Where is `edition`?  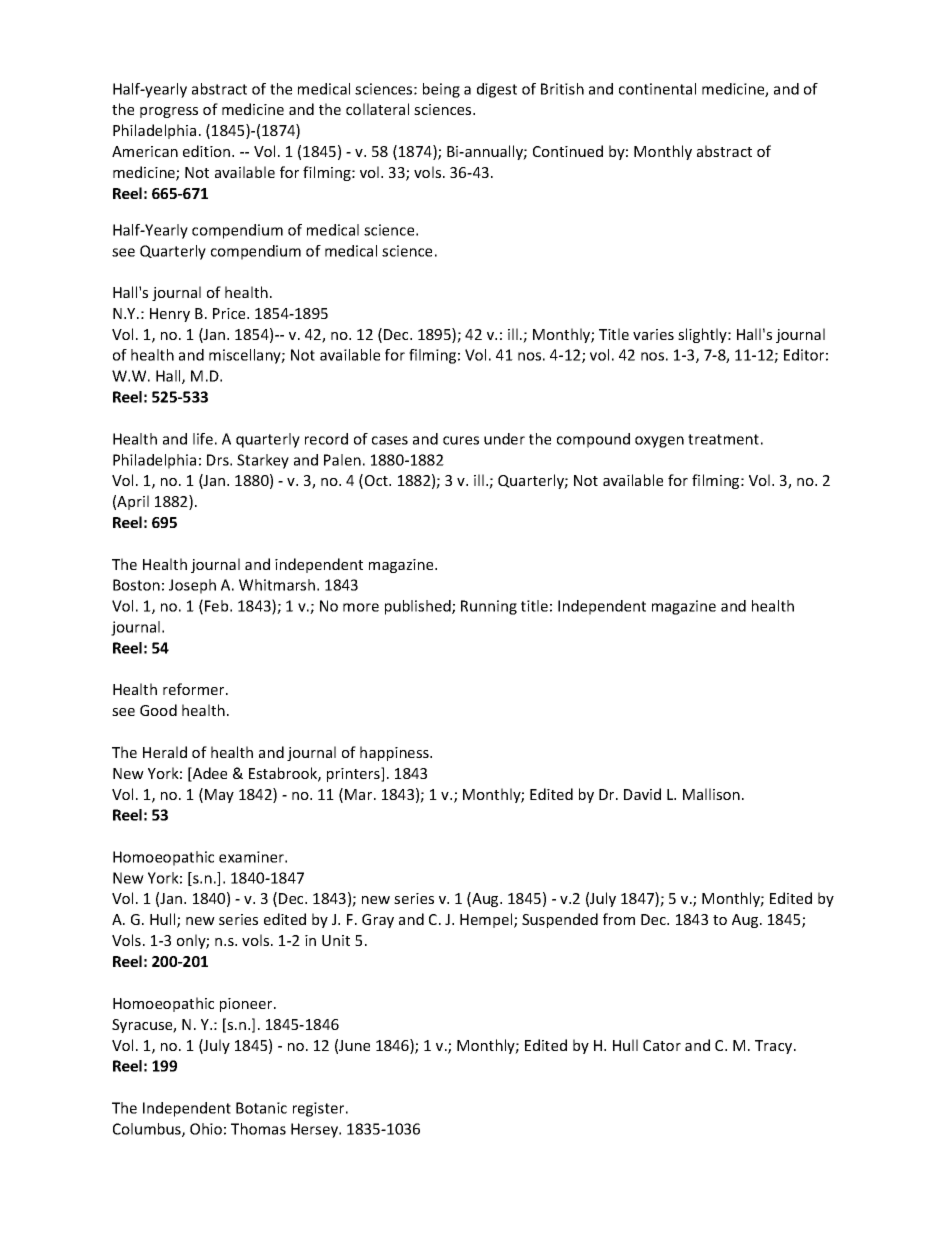
edition is located at coordinates (208, 151).
